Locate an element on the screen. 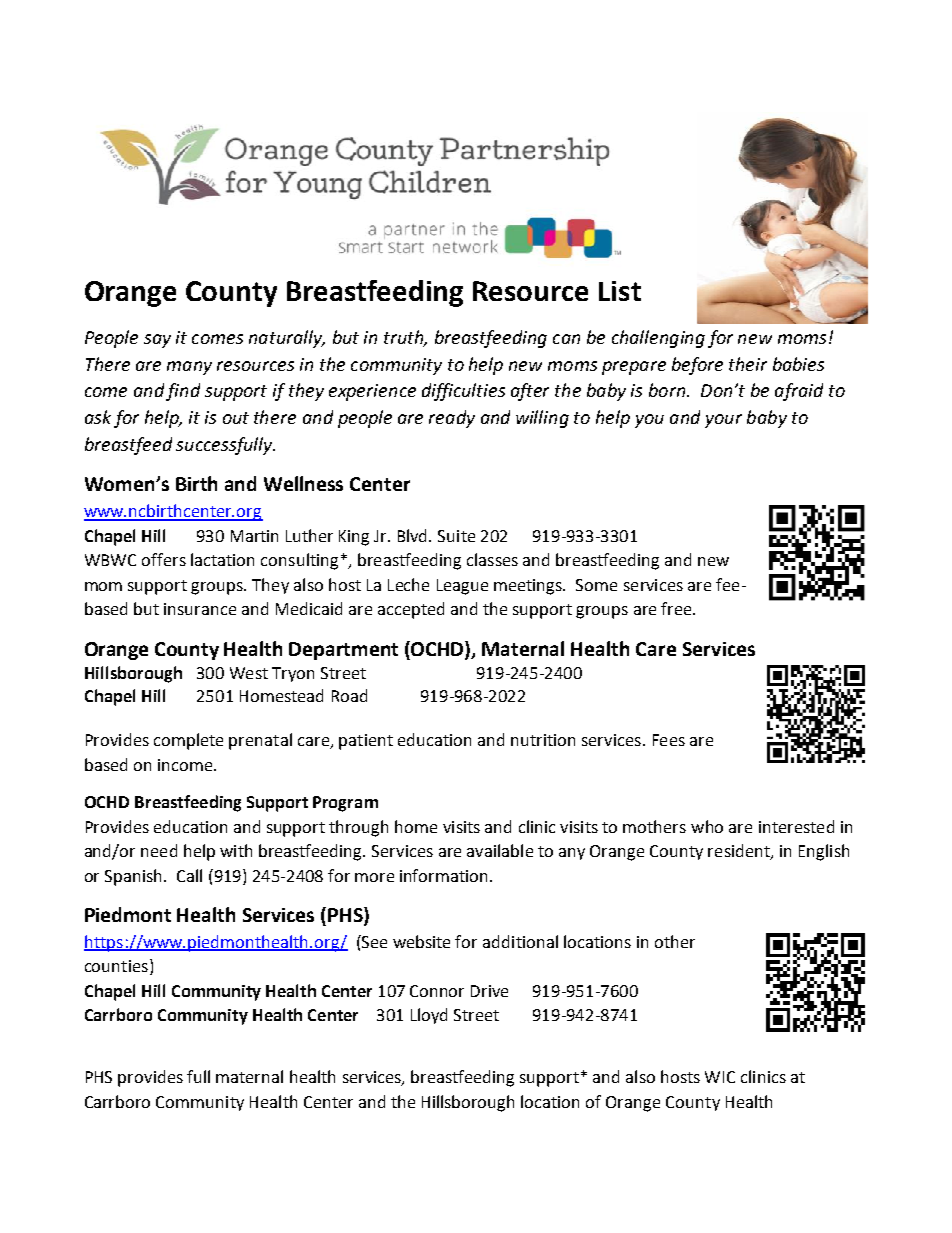 This screenshot has height=1233, width=952. information is located at coordinates (443, 875).
